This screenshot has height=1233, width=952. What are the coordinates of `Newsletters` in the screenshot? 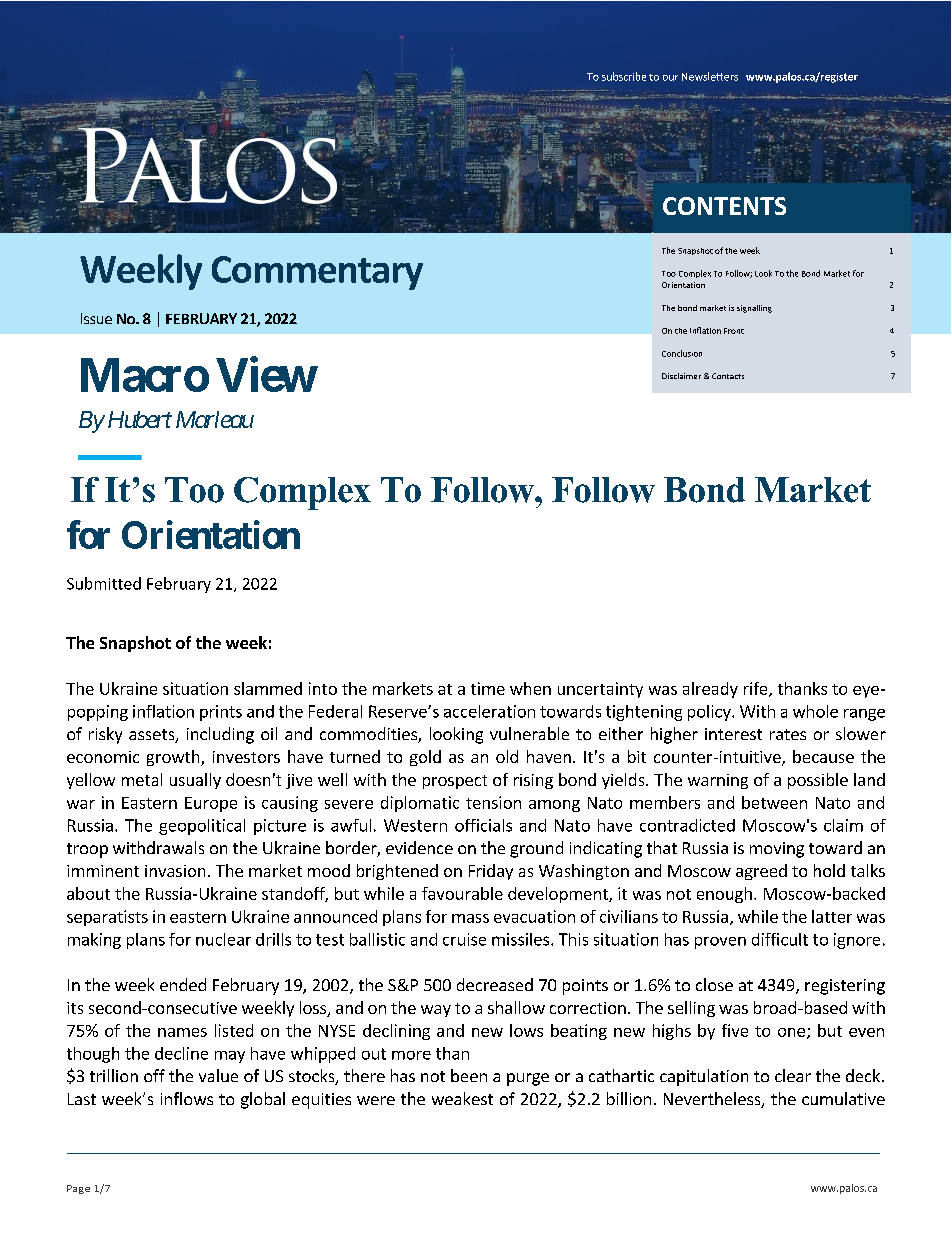 It's located at (710, 76).
